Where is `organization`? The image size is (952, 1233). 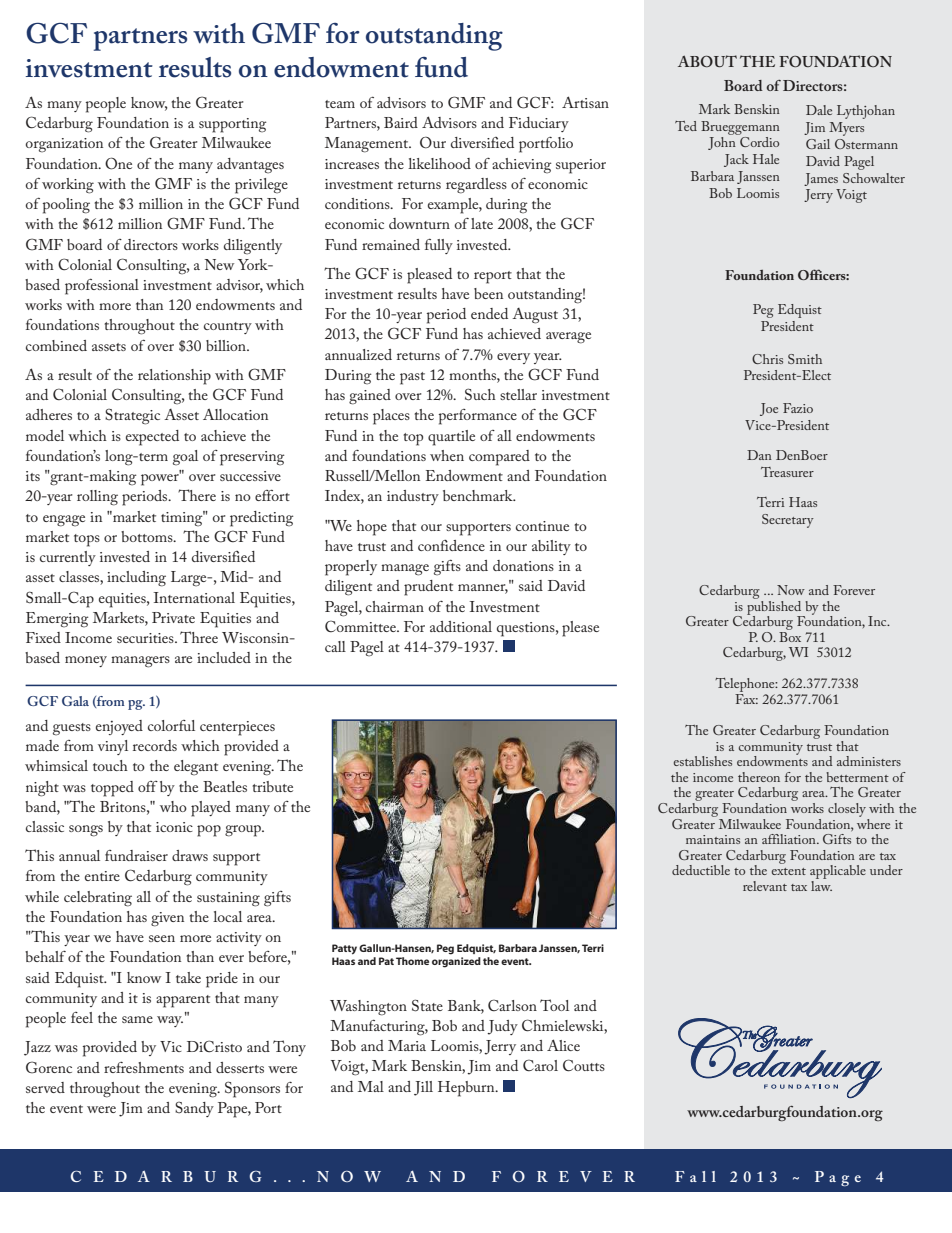 organization is located at coordinates (64, 145).
